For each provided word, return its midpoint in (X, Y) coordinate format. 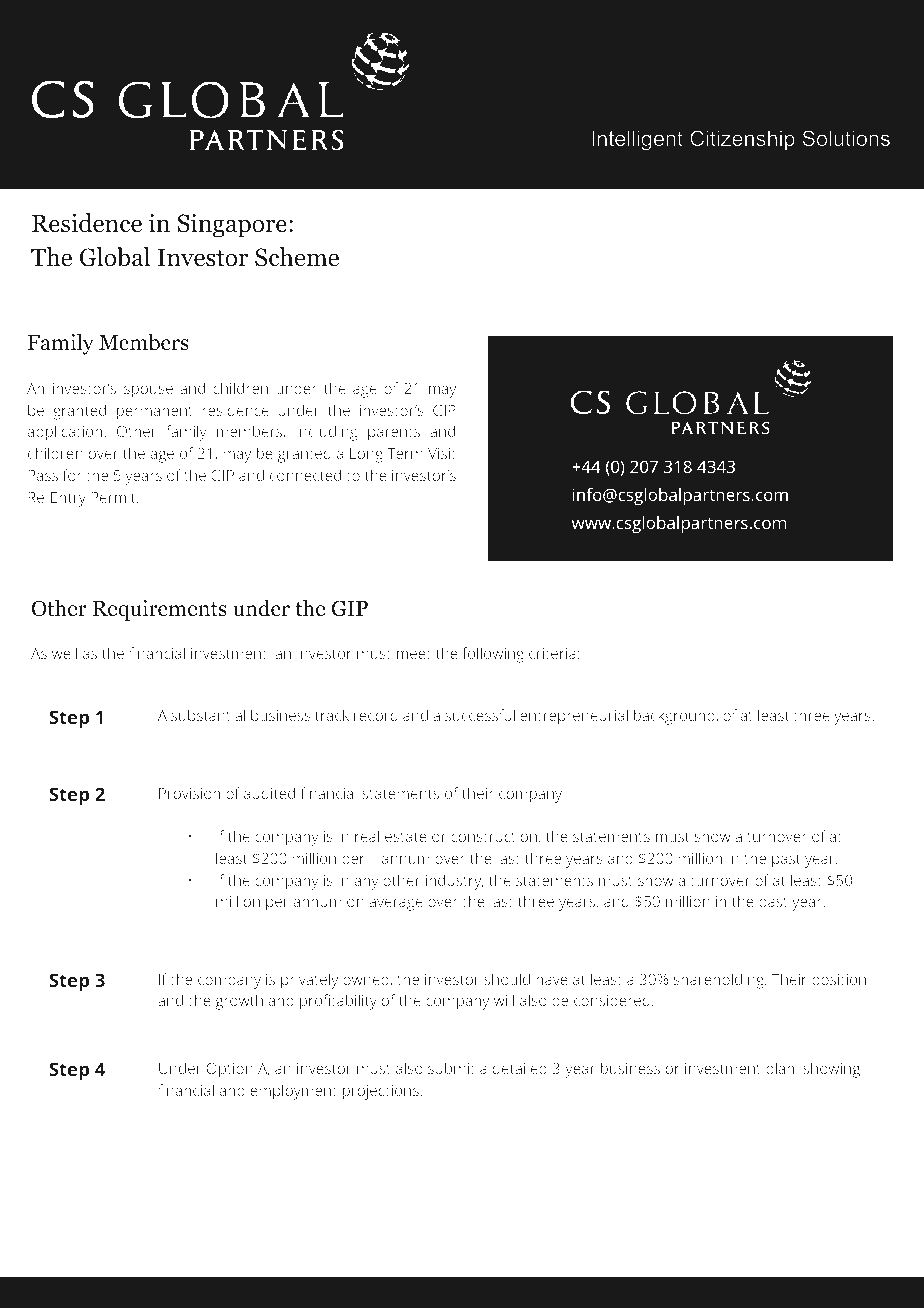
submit (451, 1068)
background (675, 717)
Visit (442, 453)
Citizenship (742, 140)
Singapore (232, 225)
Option (230, 1070)
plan (781, 1070)
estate (406, 837)
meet (414, 654)
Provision (189, 793)
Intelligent (637, 140)
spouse (148, 391)
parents (394, 434)
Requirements (160, 610)
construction (495, 837)
